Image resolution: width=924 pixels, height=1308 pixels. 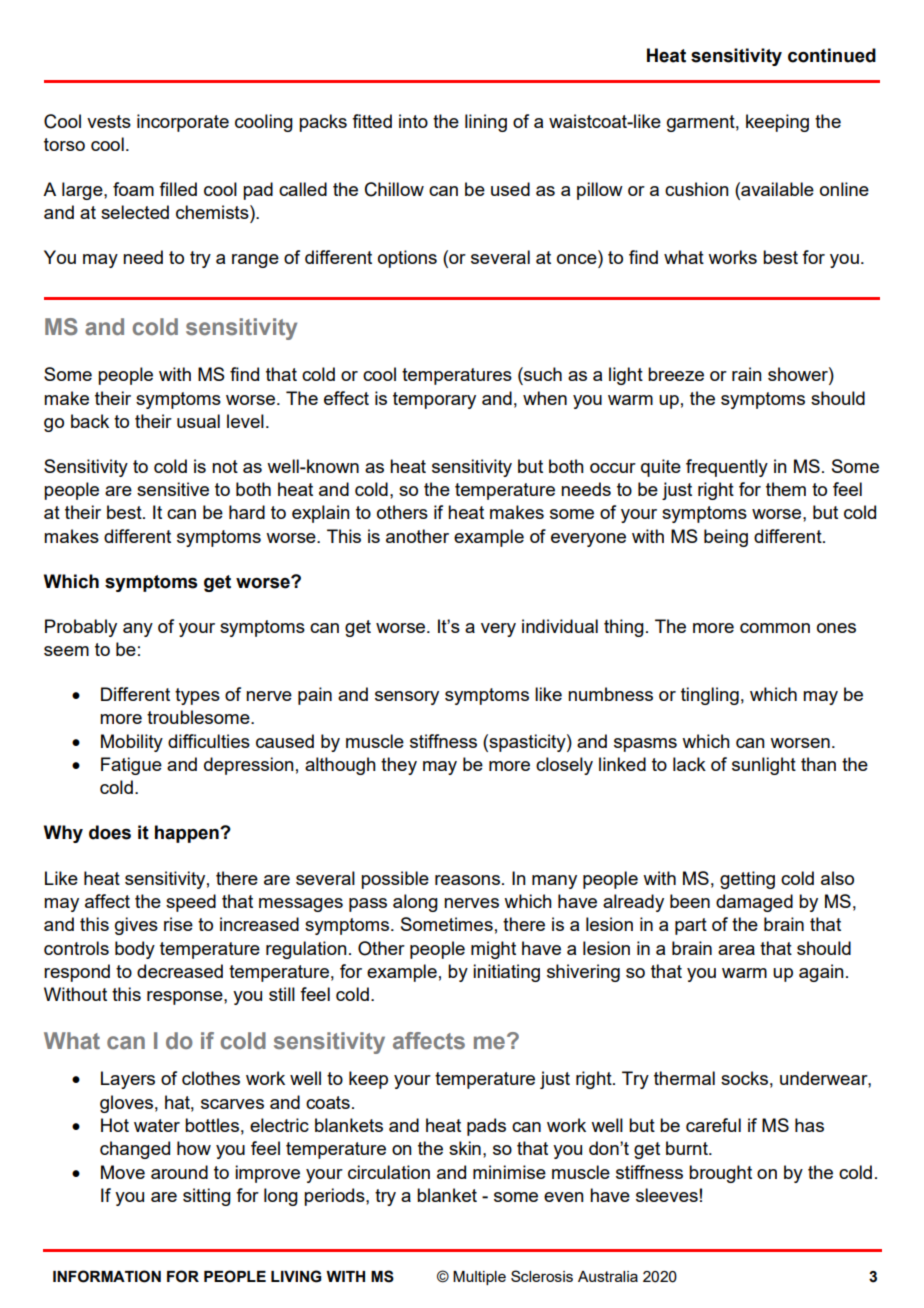 What do you see at coordinates (832, 55) in the image?
I see `continued` at bounding box center [832, 55].
